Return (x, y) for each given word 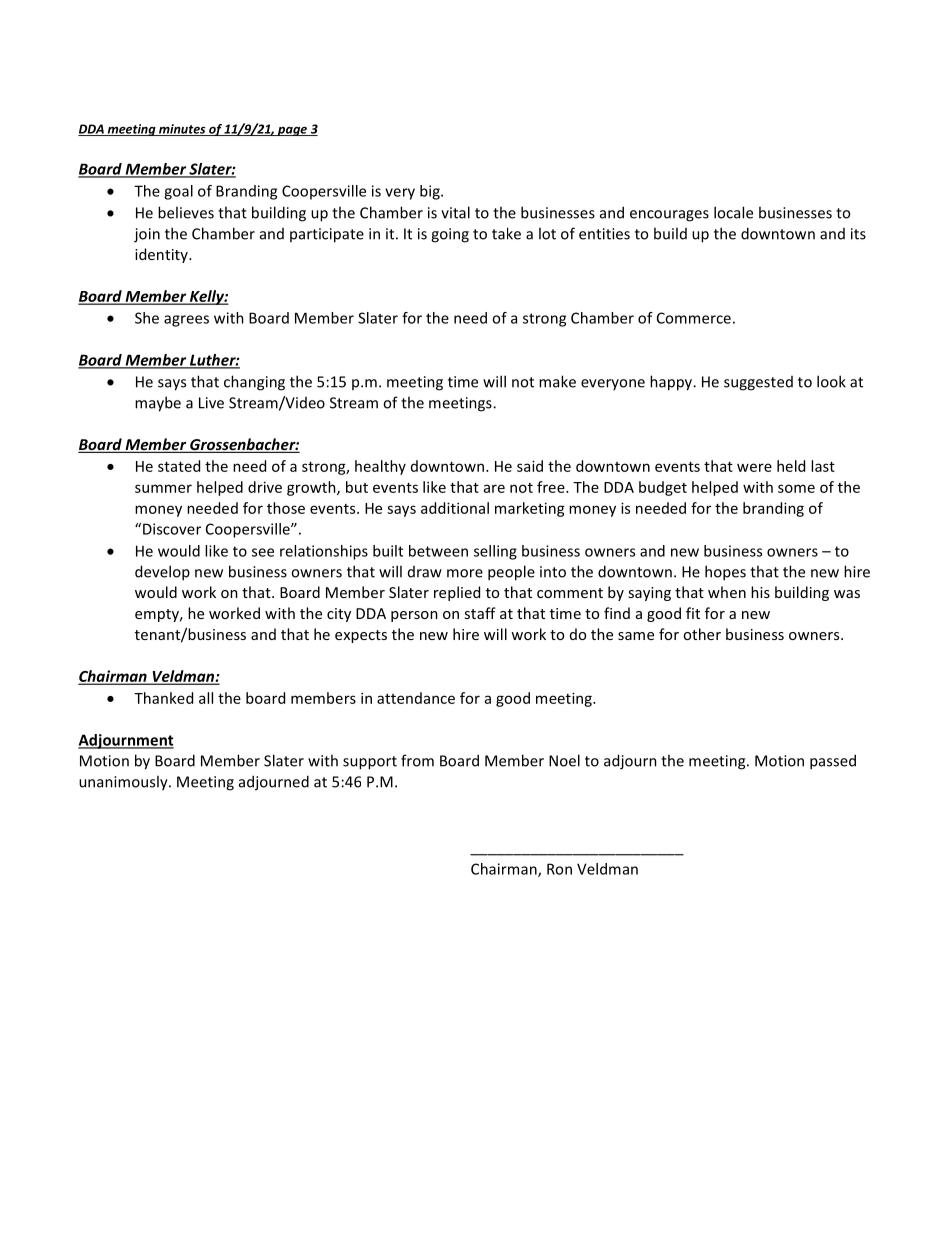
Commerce (694, 318)
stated (179, 466)
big (431, 192)
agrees (186, 321)
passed (833, 762)
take (506, 233)
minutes (182, 130)
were (754, 467)
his (760, 592)
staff (480, 613)
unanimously (124, 783)
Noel (564, 760)
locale (733, 212)
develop (162, 573)
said (530, 466)
